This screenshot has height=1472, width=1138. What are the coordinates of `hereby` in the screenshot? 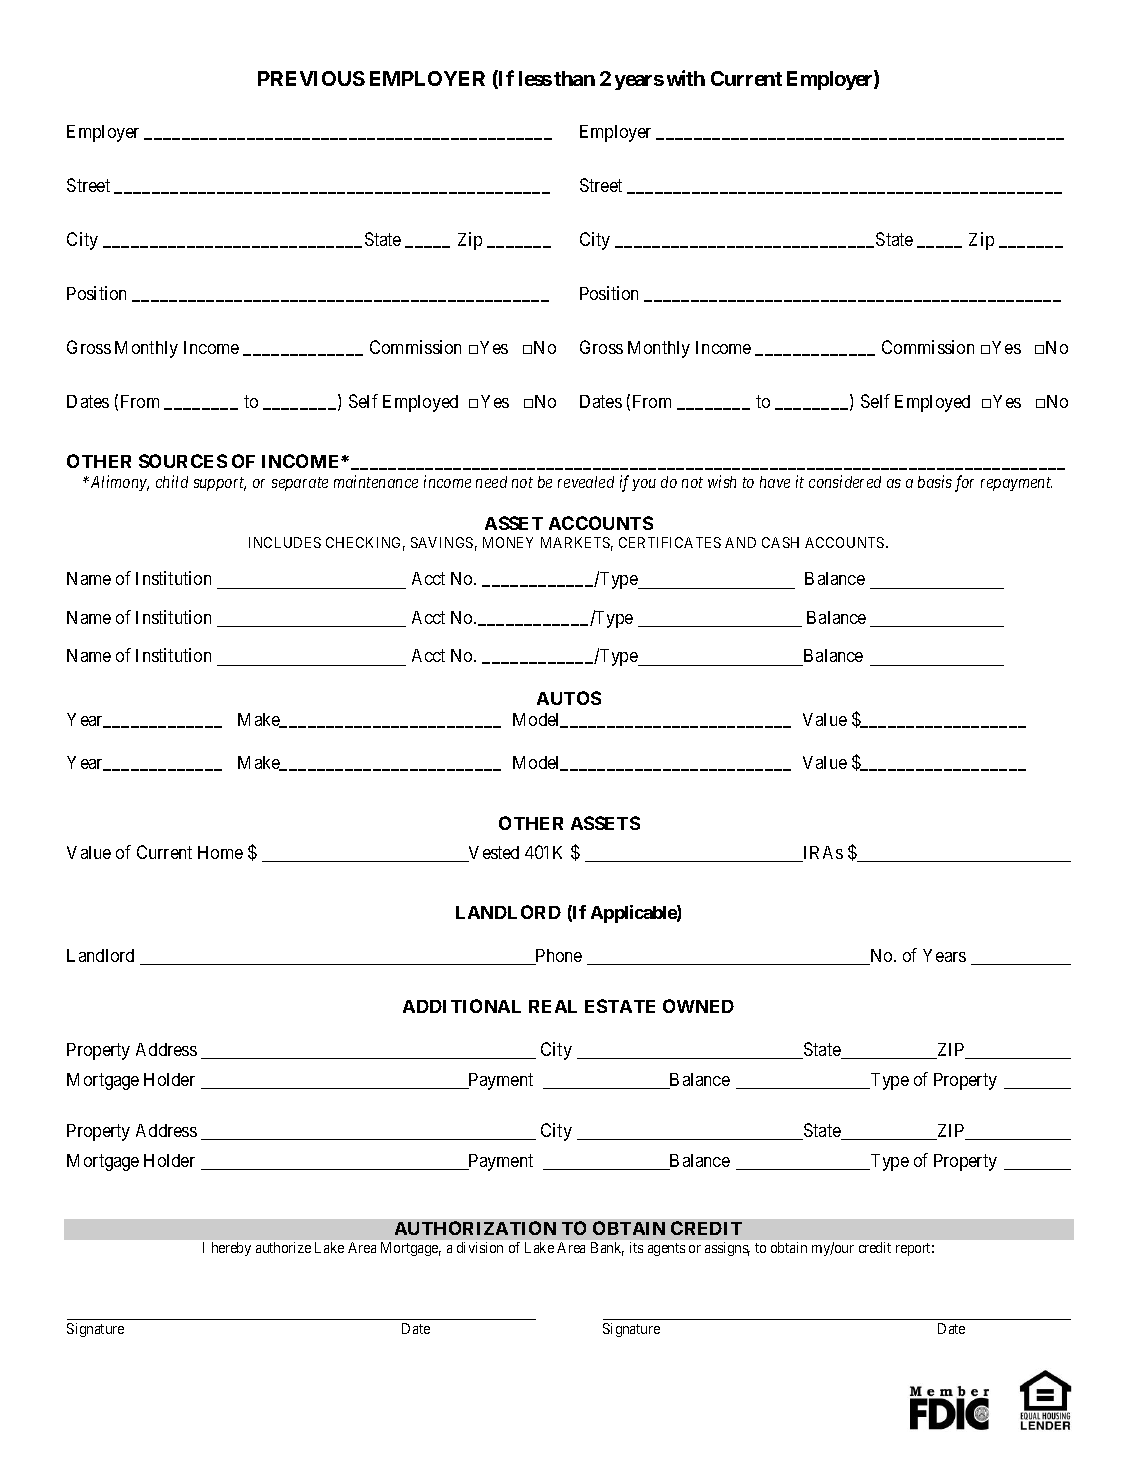 It's located at (231, 1249).
